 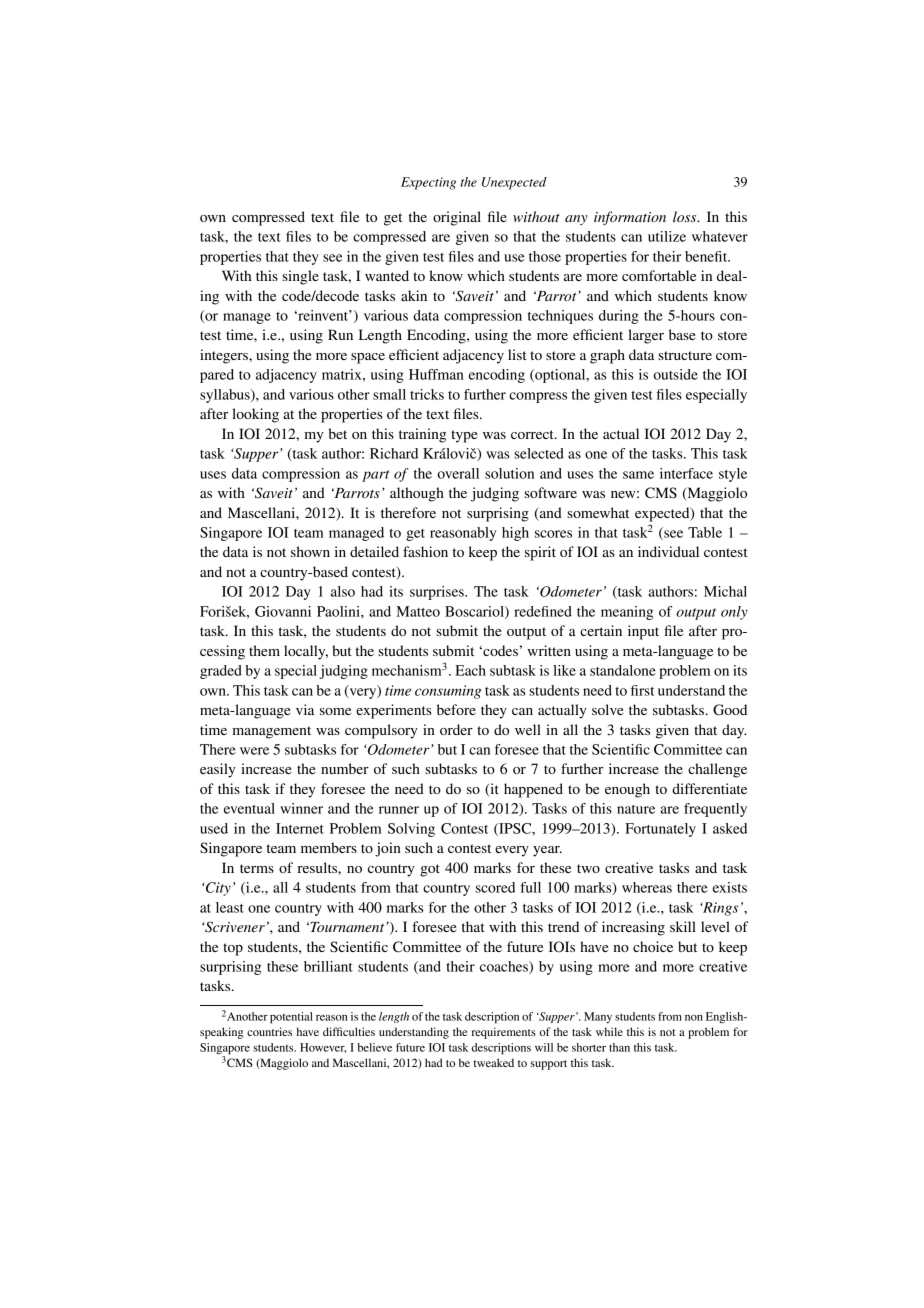 I want to click on high, so click(x=515, y=534).
